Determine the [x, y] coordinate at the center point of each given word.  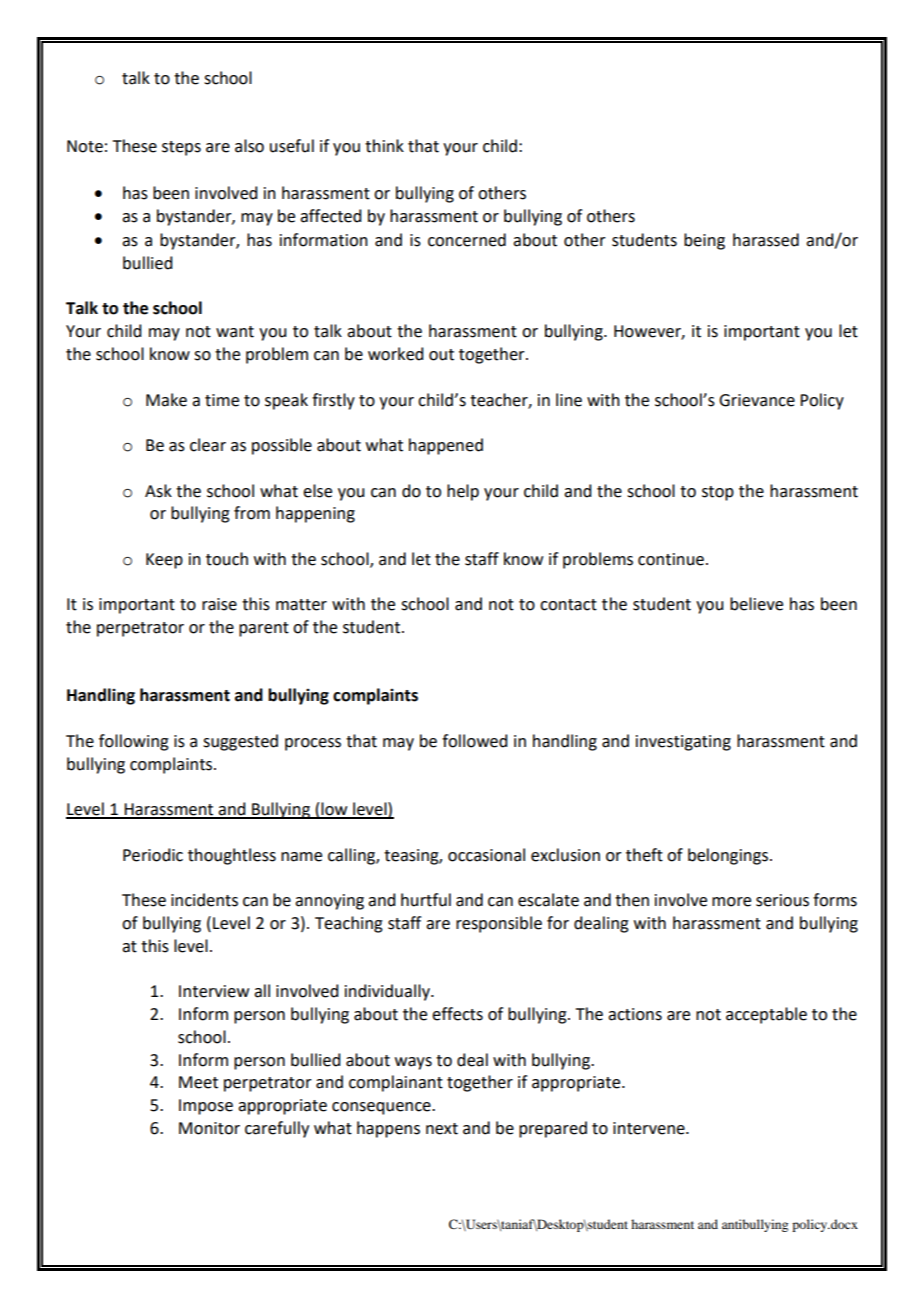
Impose [206, 1107]
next [442, 1129]
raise [219, 604]
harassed [766, 240]
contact [568, 605]
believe [756, 604]
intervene [650, 1128]
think [384, 146]
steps [181, 148]
